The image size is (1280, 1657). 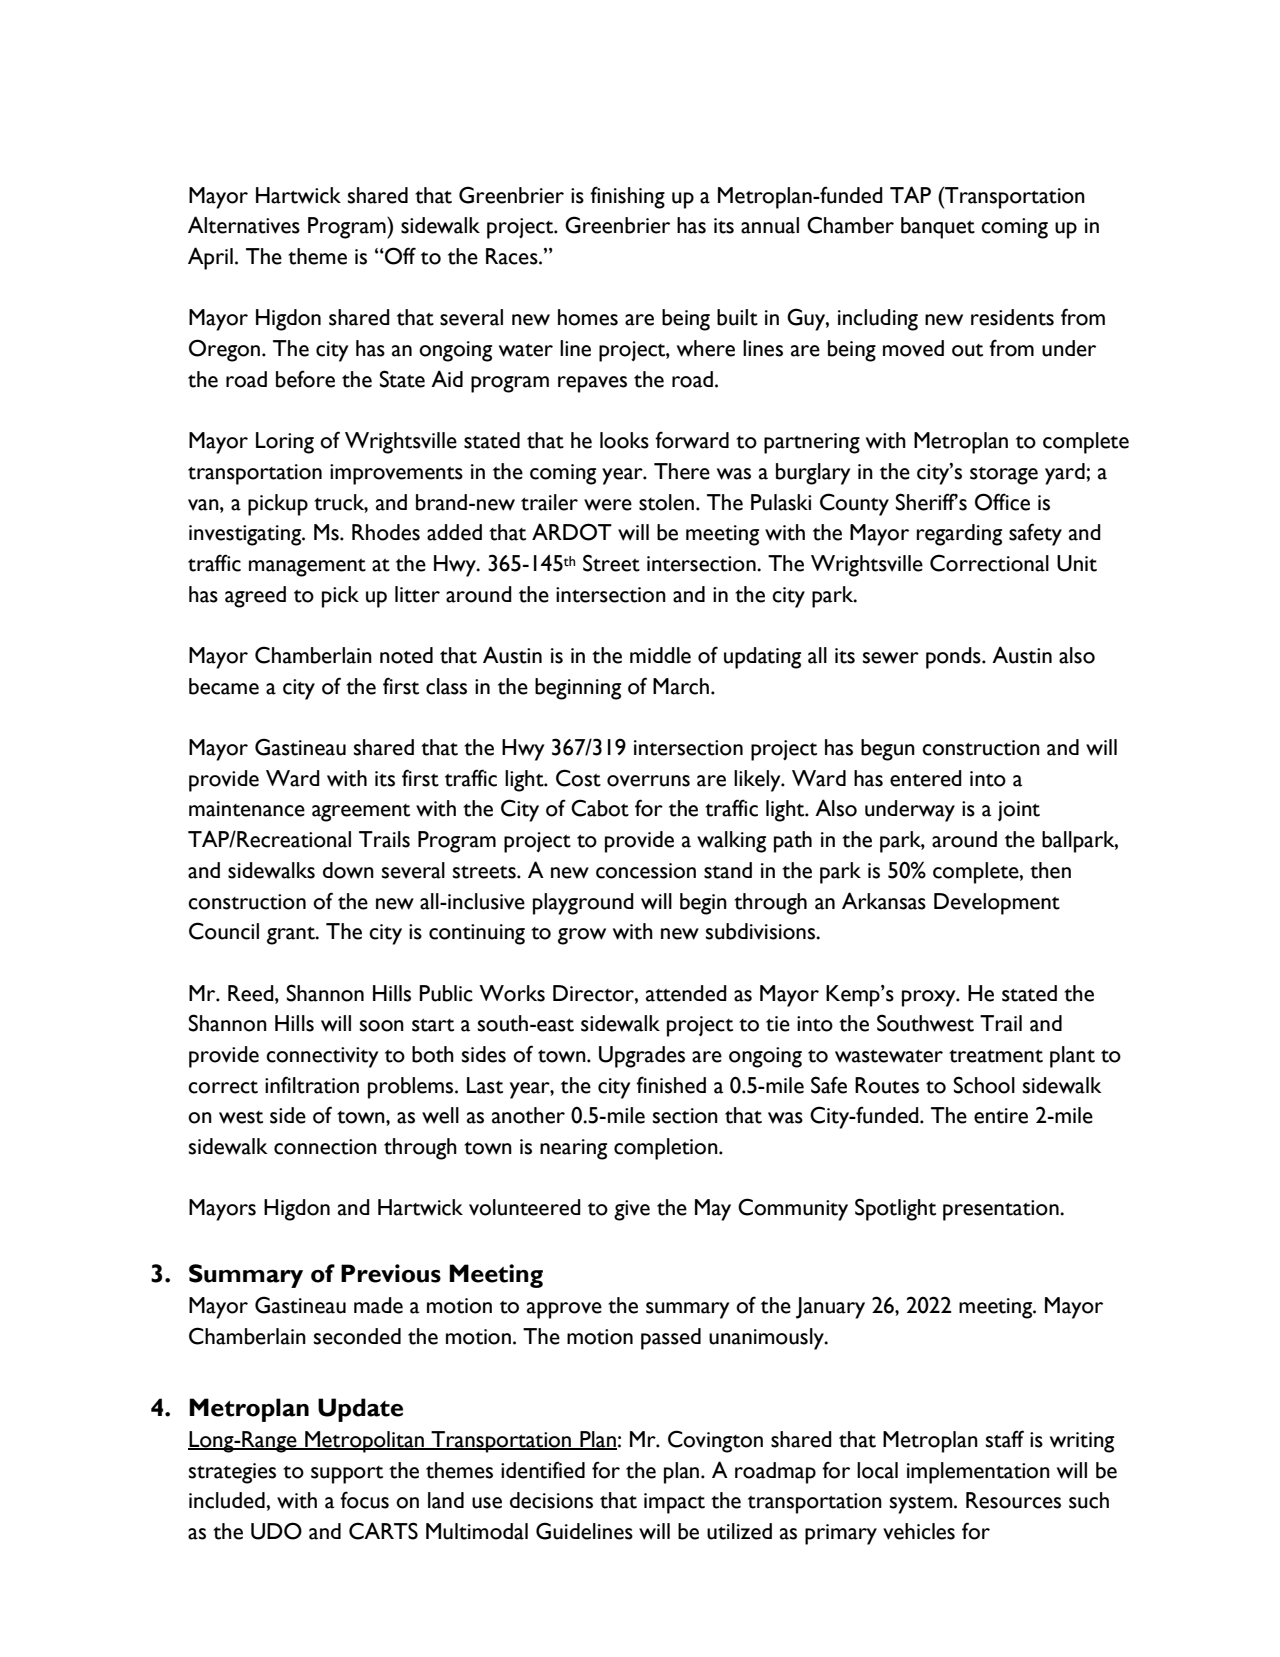 I want to click on impact, so click(x=674, y=1503).
